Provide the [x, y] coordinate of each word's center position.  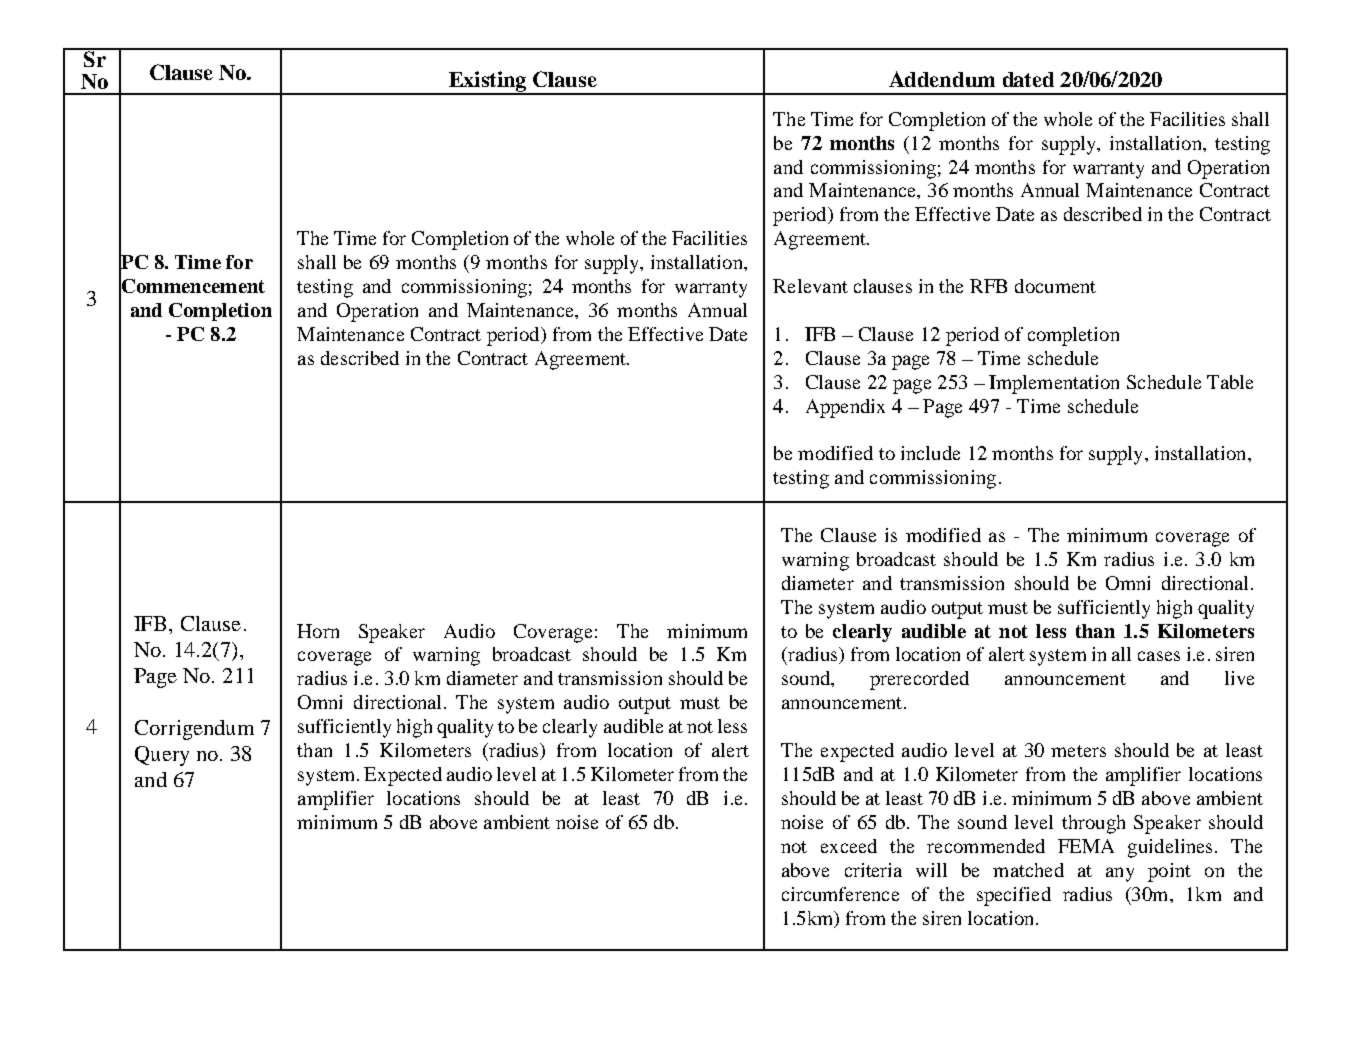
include [930, 453]
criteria [873, 870]
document [1055, 286]
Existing [487, 82]
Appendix [845, 408]
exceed [849, 846]
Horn [318, 631]
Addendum [942, 79]
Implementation [1054, 384]
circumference [840, 894]
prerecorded [919, 680]
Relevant [810, 286]
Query [162, 756]
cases [1159, 656]
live [1239, 678]
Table [1230, 382]
